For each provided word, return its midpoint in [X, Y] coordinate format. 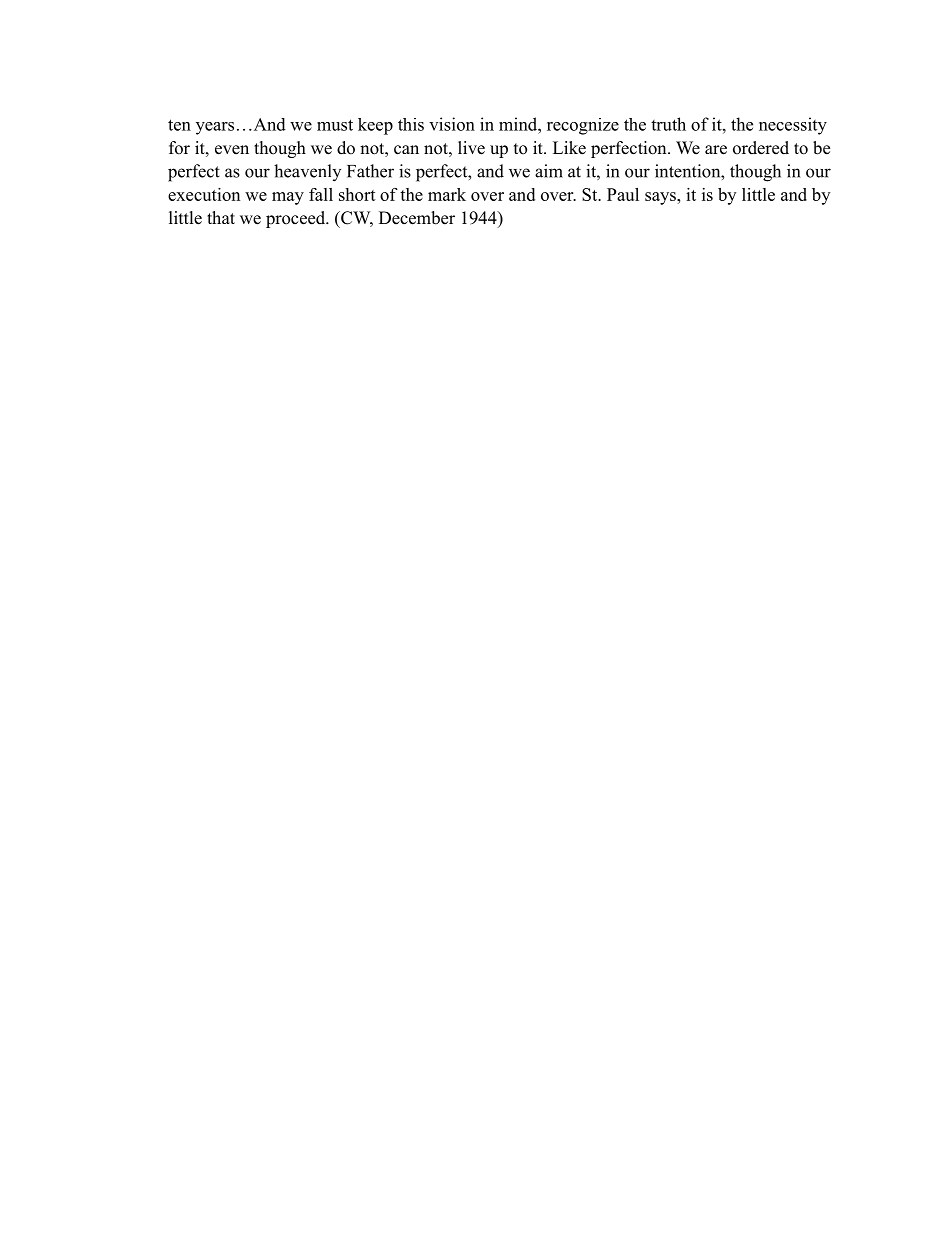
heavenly [307, 172]
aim [549, 171]
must [335, 125]
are [716, 150]
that [221, 217]
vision [452, 124]
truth [668, 124]
